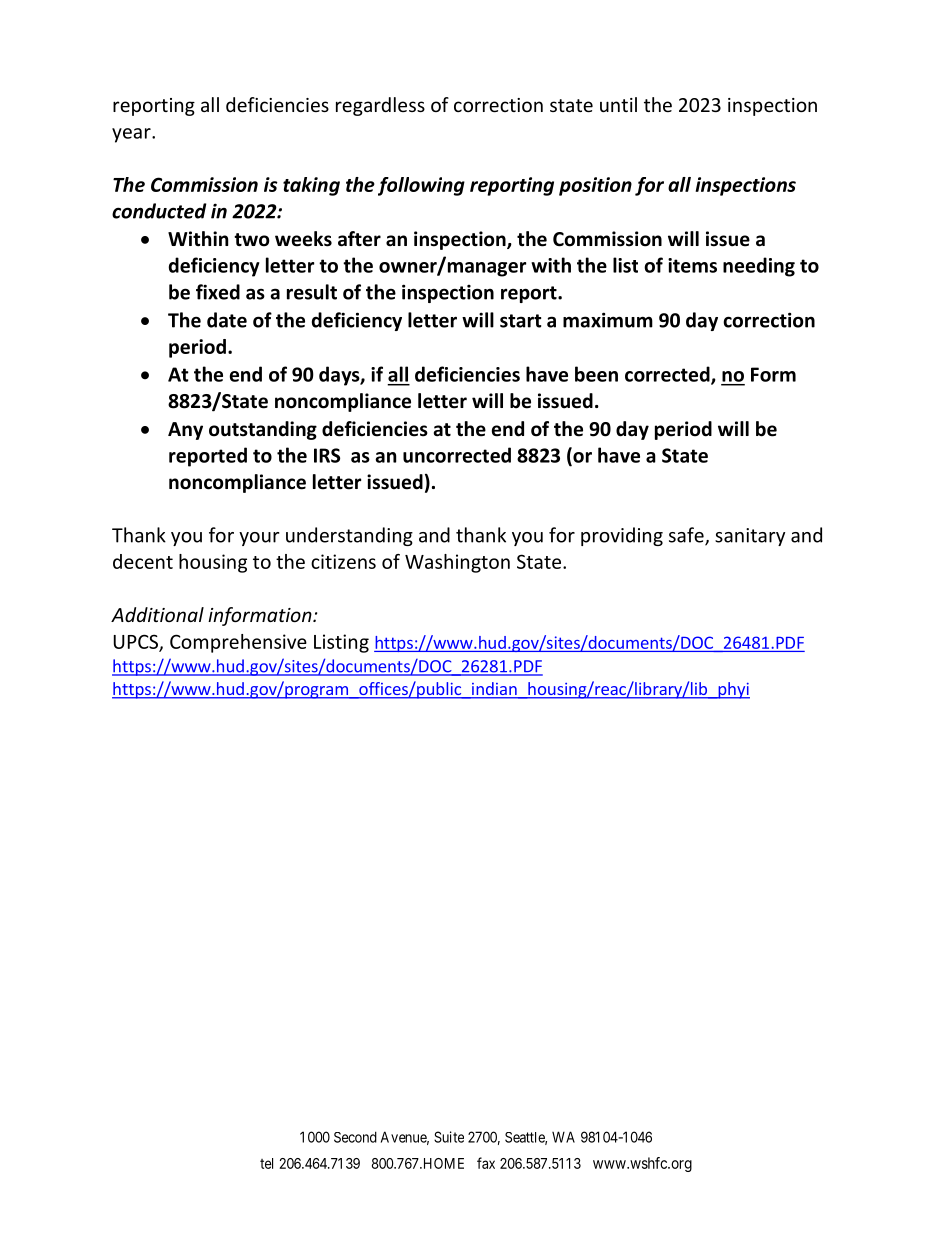 This screenshot has width=952, height=1233. Describe the element at coordinates (457, 563) in the screenshot. I see `Washington` at that location.
